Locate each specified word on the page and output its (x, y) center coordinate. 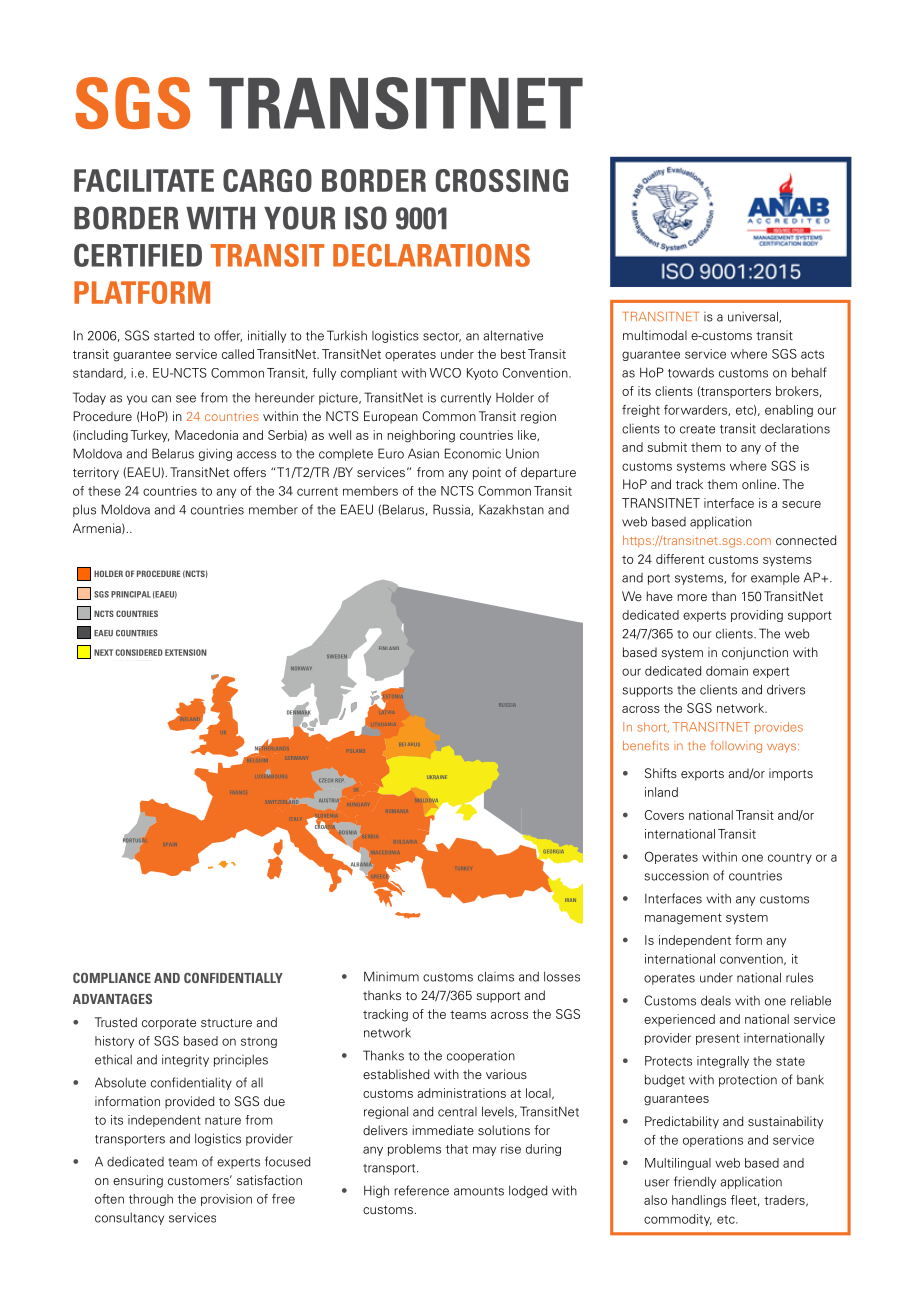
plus (84, 510)
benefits (646, 745)
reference (421, 1190)
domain (727, 671)
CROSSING (502, 180)
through (151, 1200)
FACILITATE (144, 180)
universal (754, 317)
